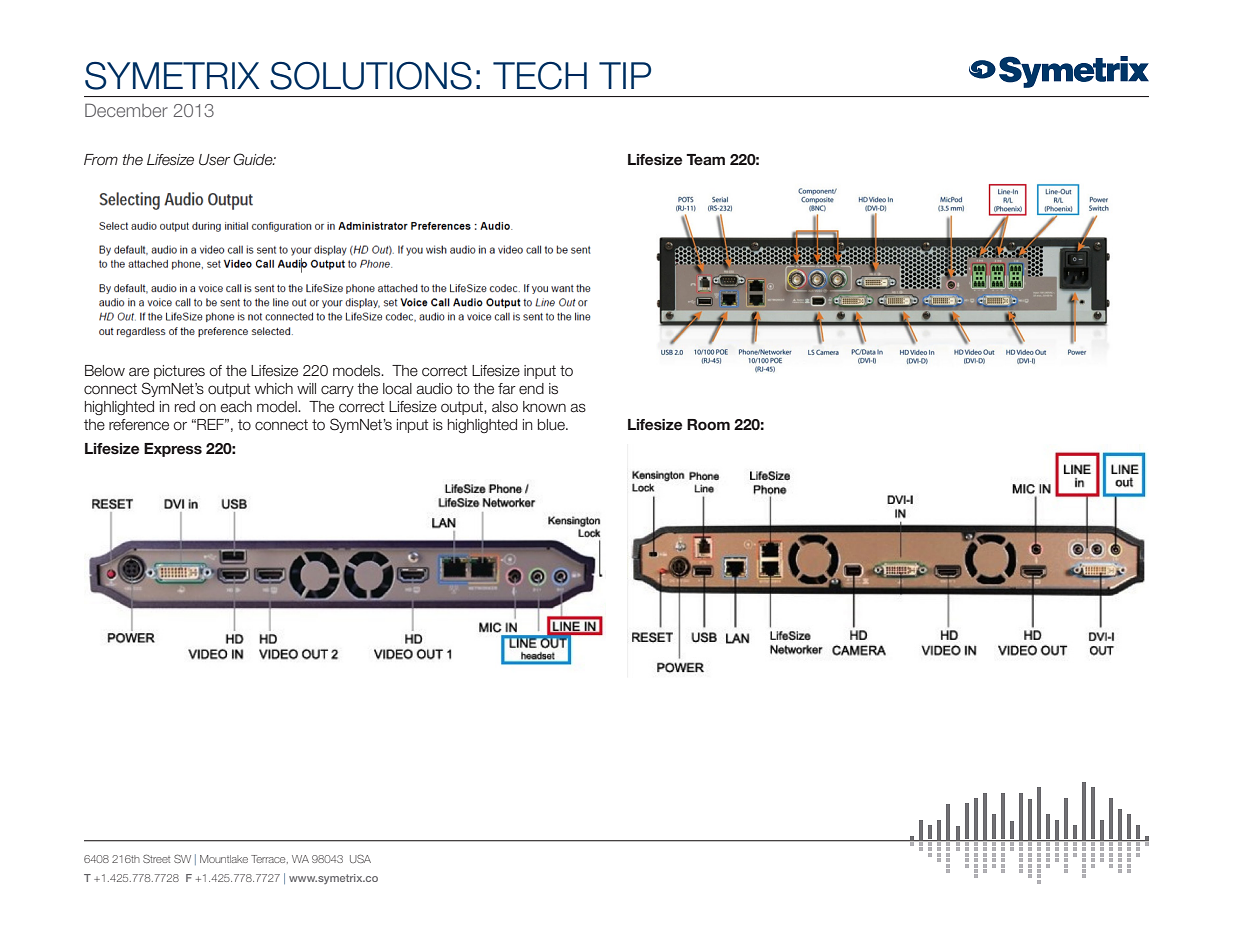 Image resolution: width=1233 pixels, height=952 pixels. Describe the element at coordinates (126, 110) in the page. I see `December` at that location.
